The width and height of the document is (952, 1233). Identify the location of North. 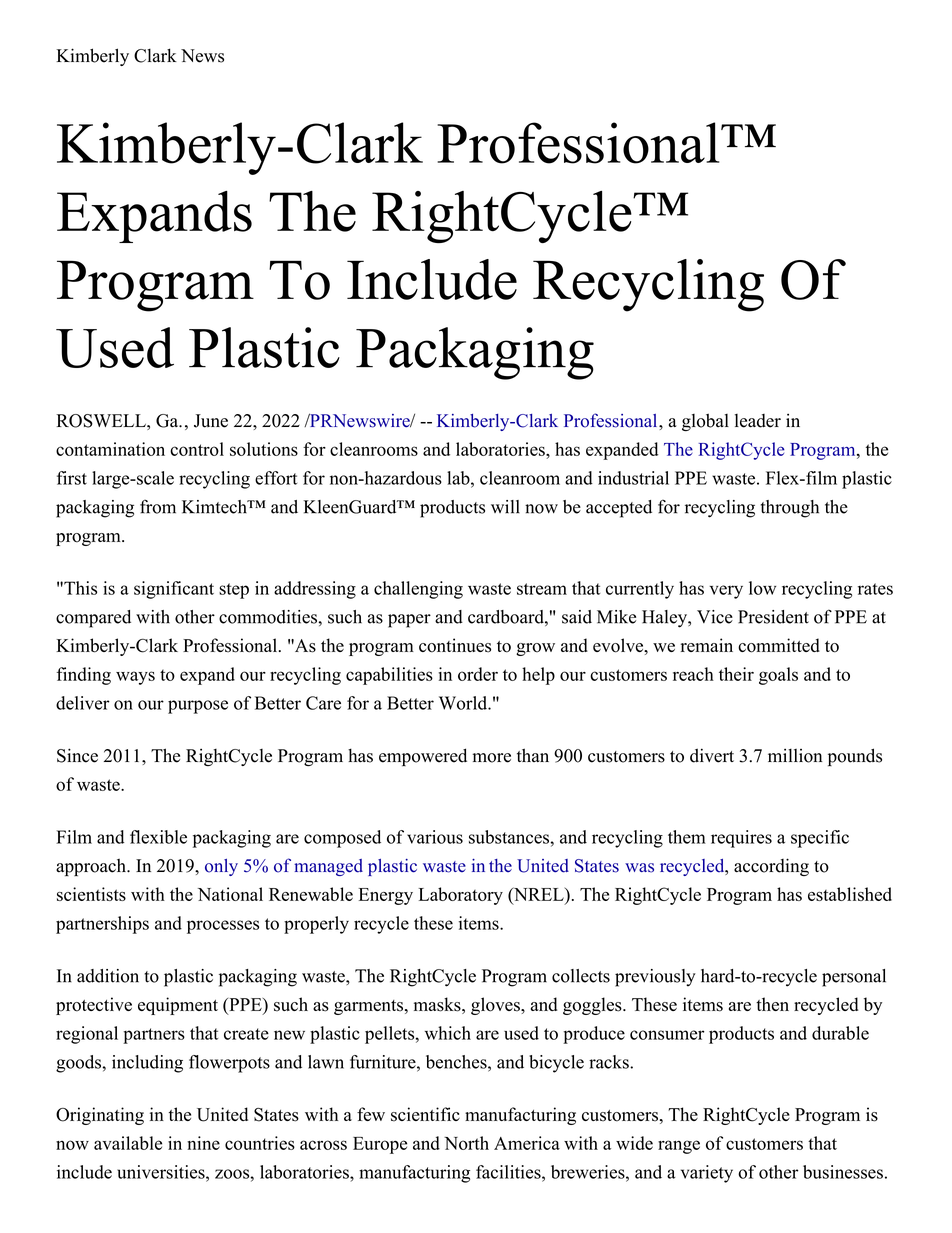
(466, 1143).
